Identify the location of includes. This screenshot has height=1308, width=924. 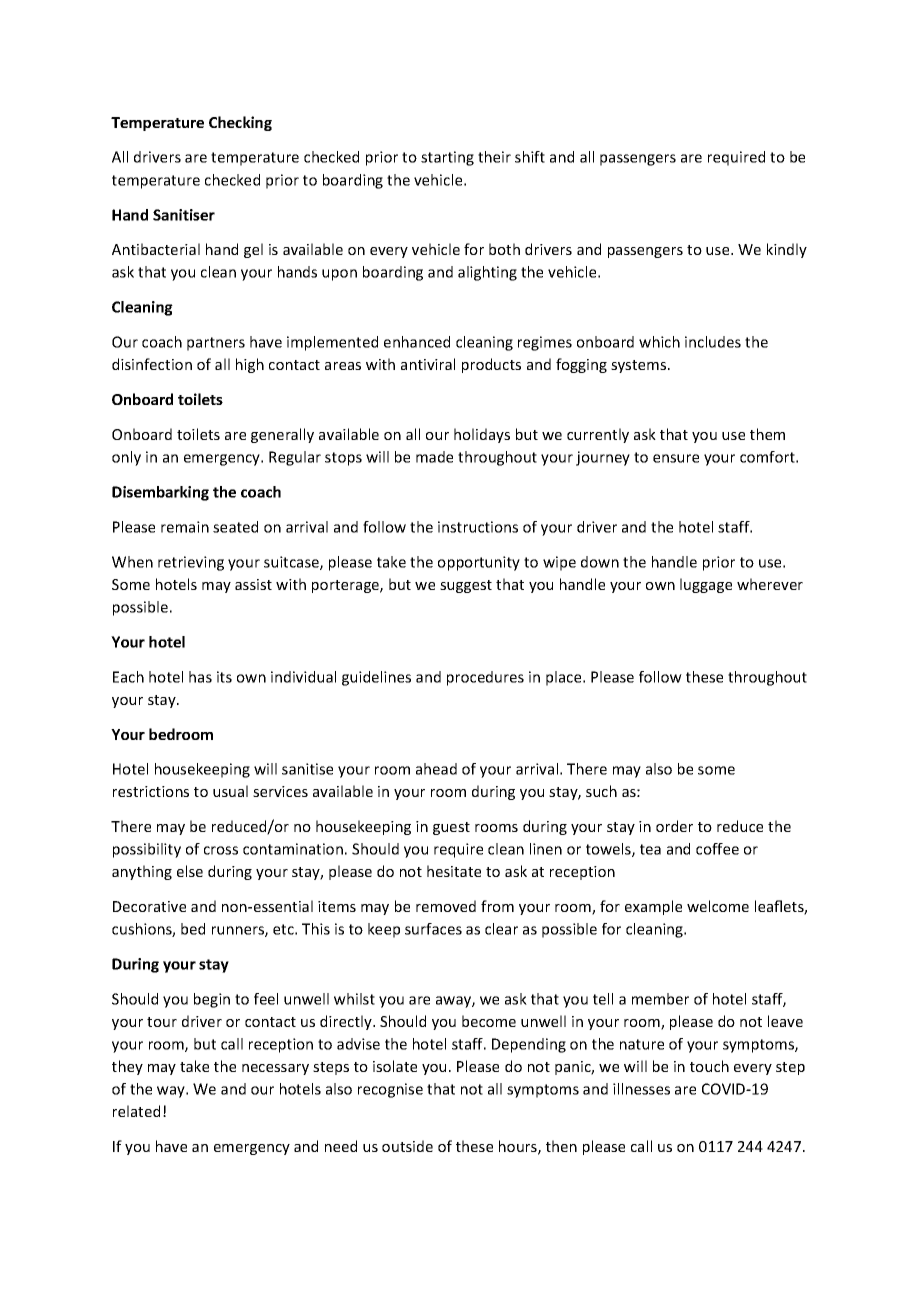
(713, 342).
